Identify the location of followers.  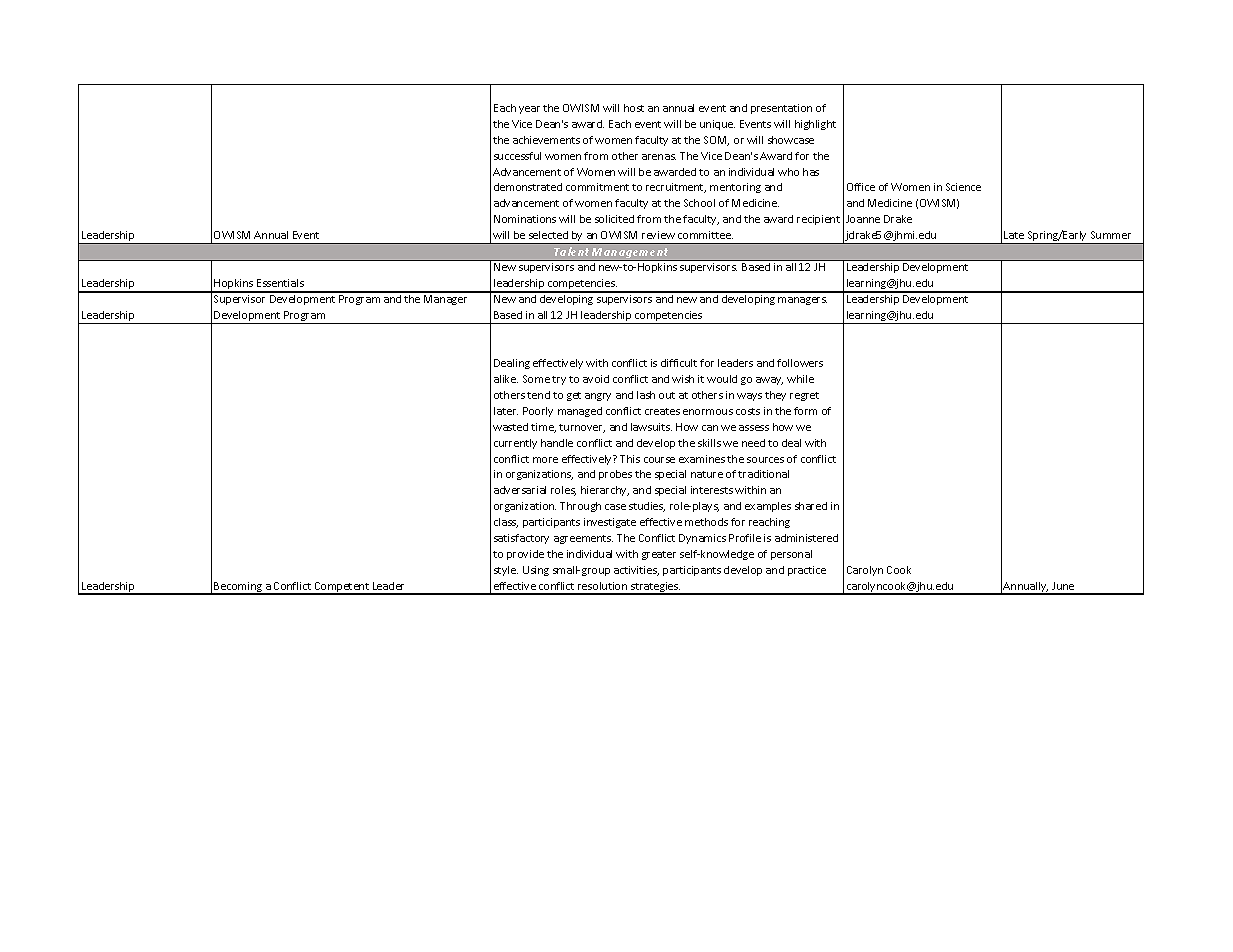
(800, 363).
